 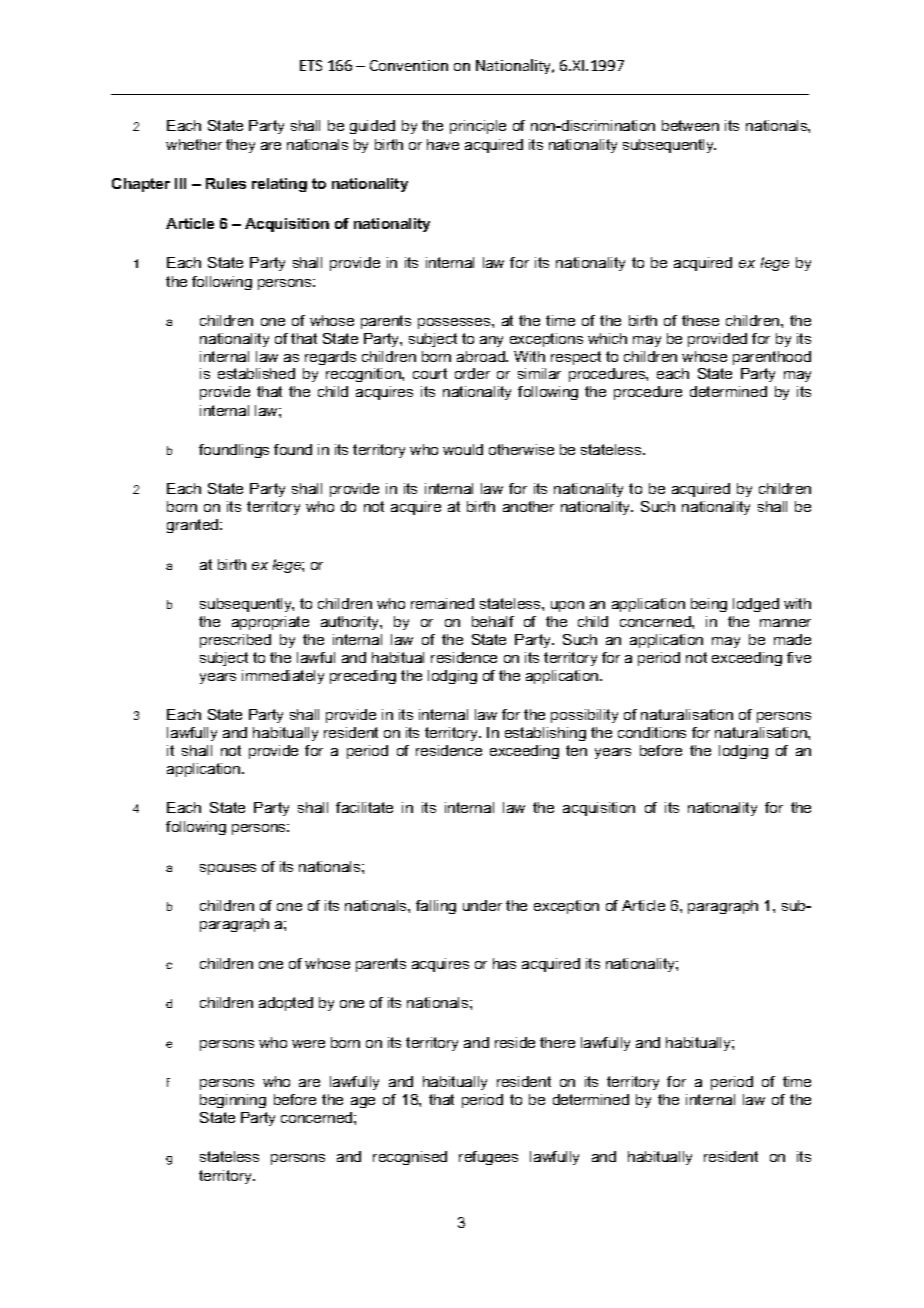 I want to click on establishing, so click(x=545, y=734).
